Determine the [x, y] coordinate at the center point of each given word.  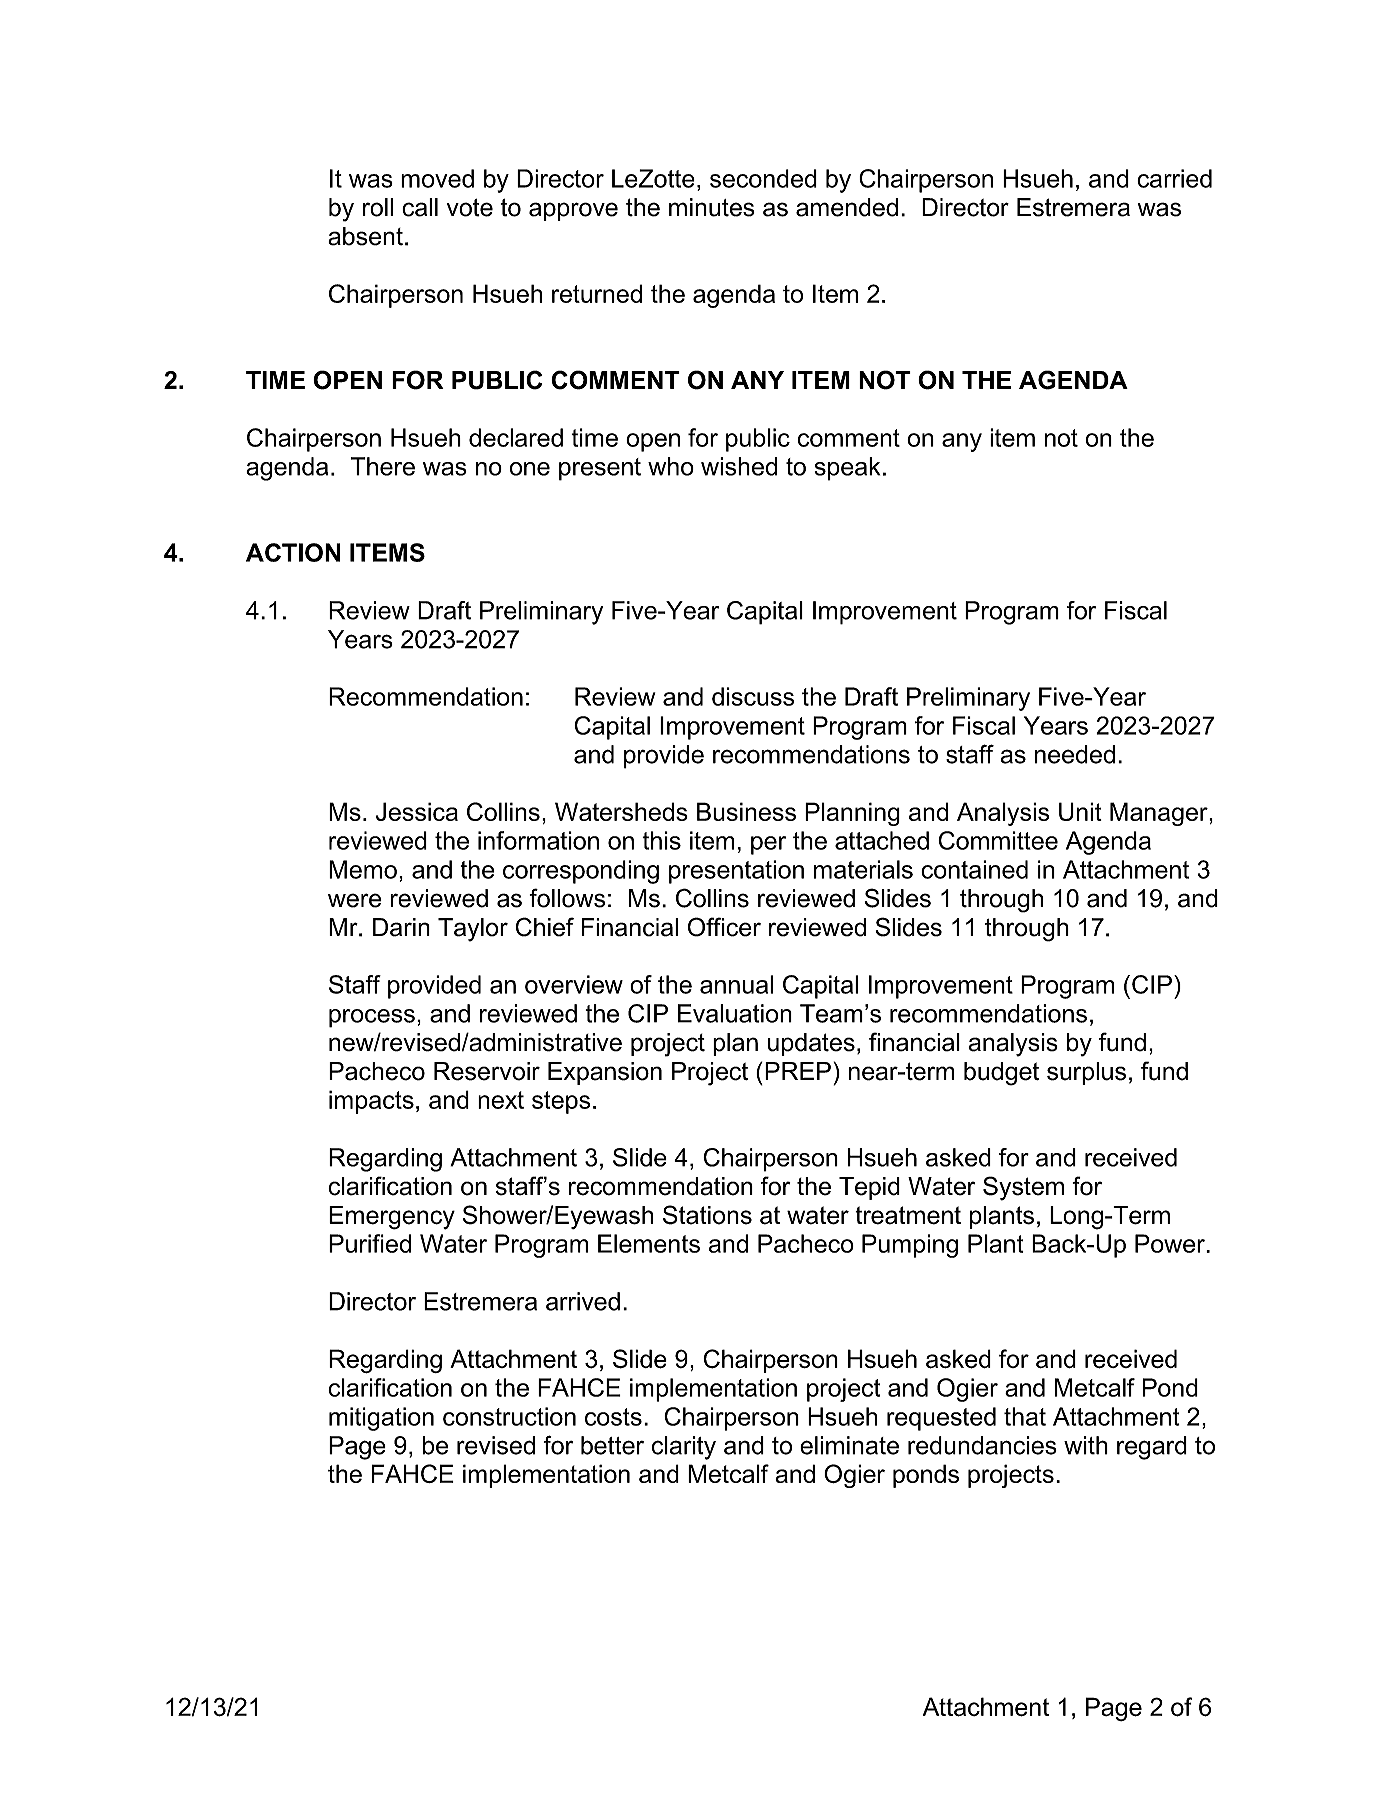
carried [1174, 178]
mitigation [381, 1419]
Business [746, 811]
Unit [1080, 811]
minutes [712, 207]
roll [378, 207]
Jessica [417, 811]
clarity [684, 1448]
